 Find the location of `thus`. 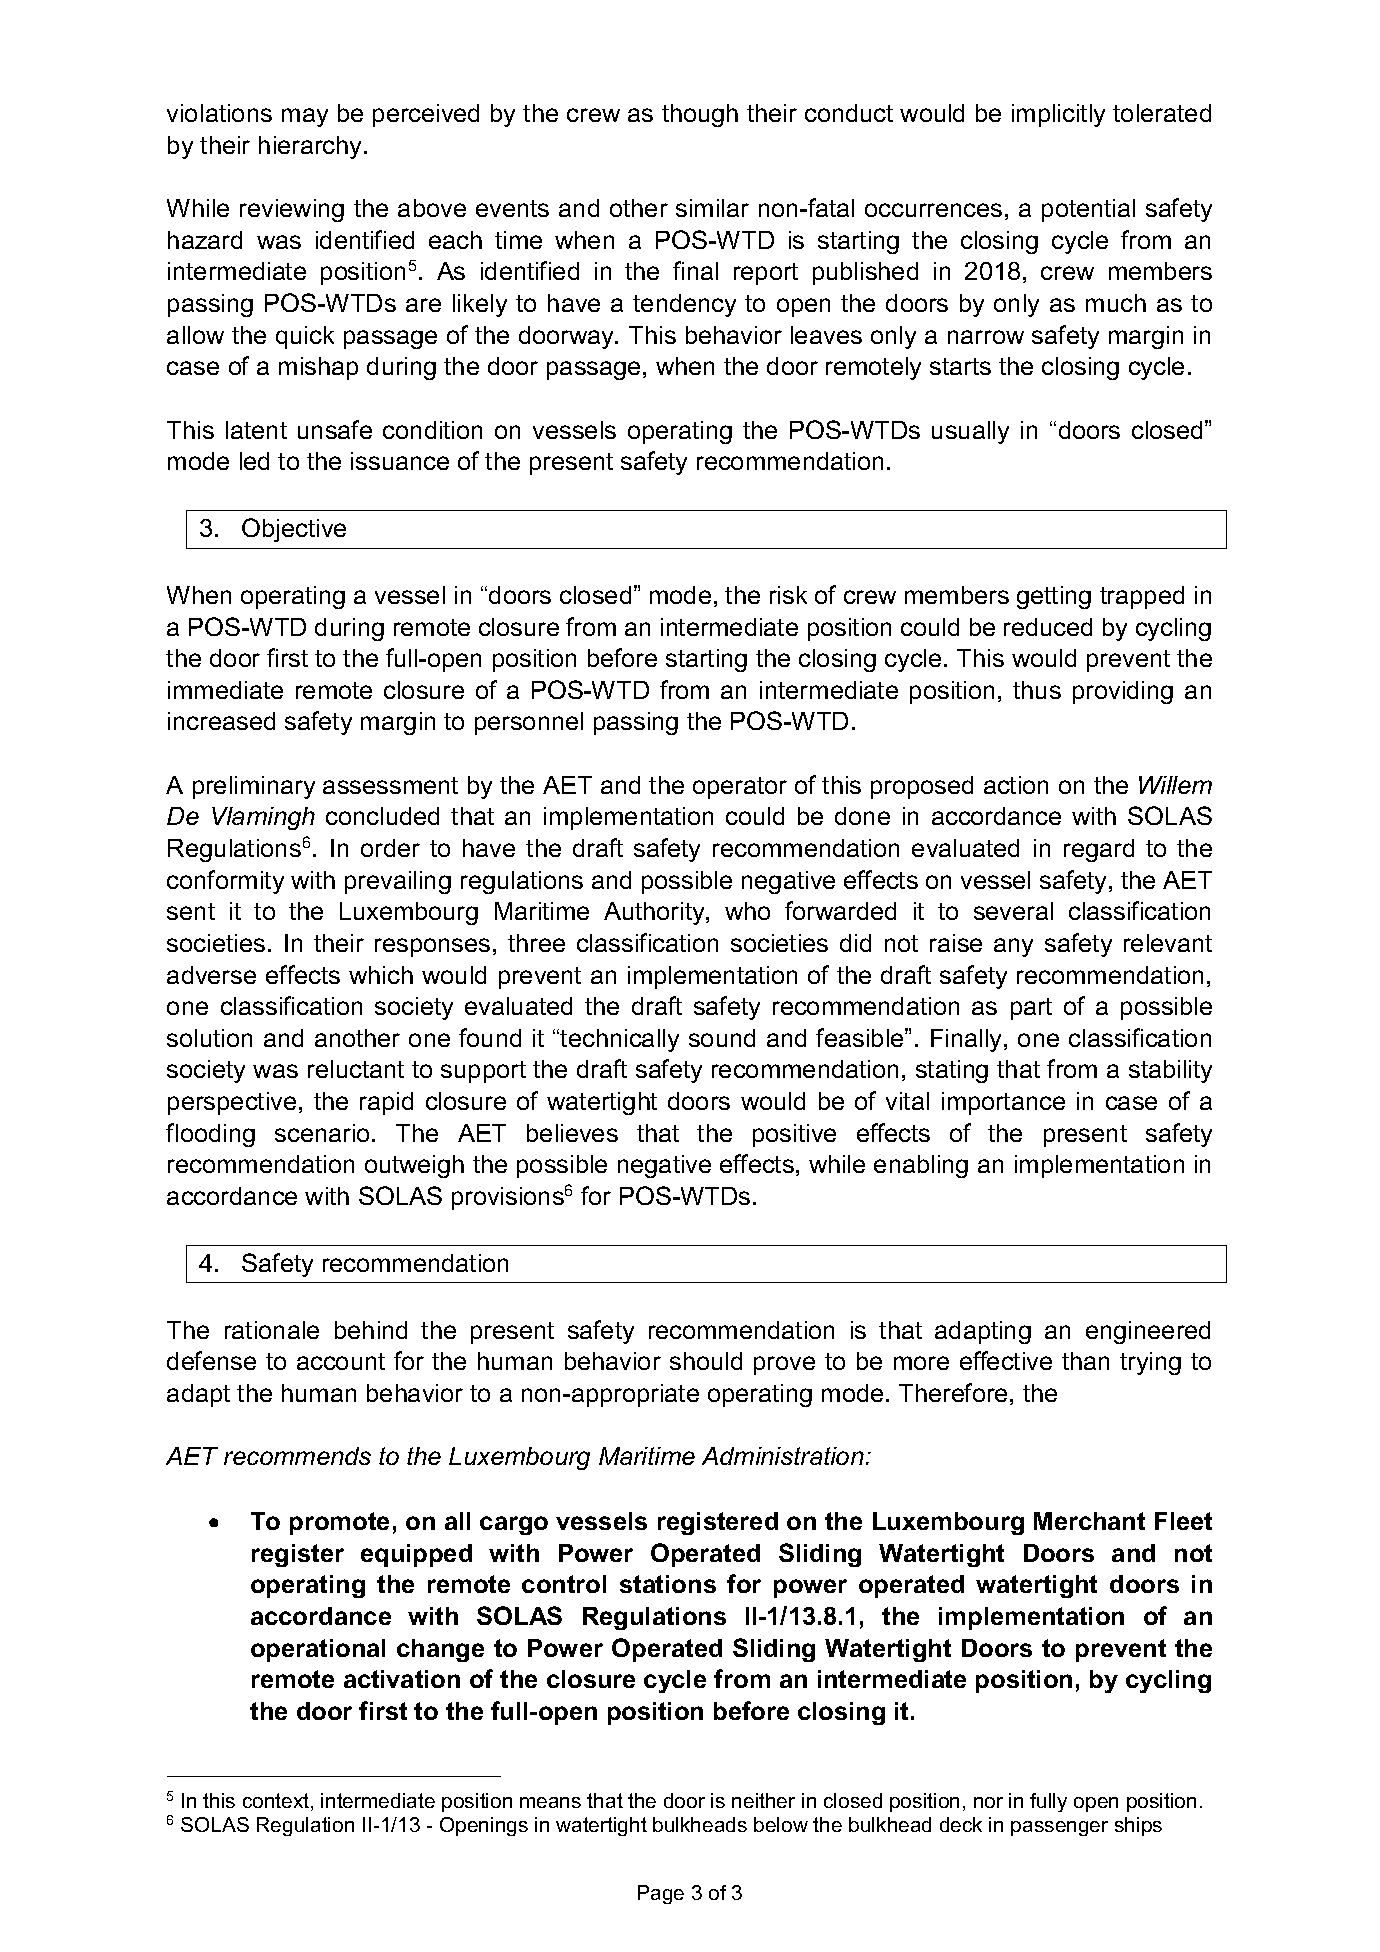

thus is located at coordinates (1037, 690).
